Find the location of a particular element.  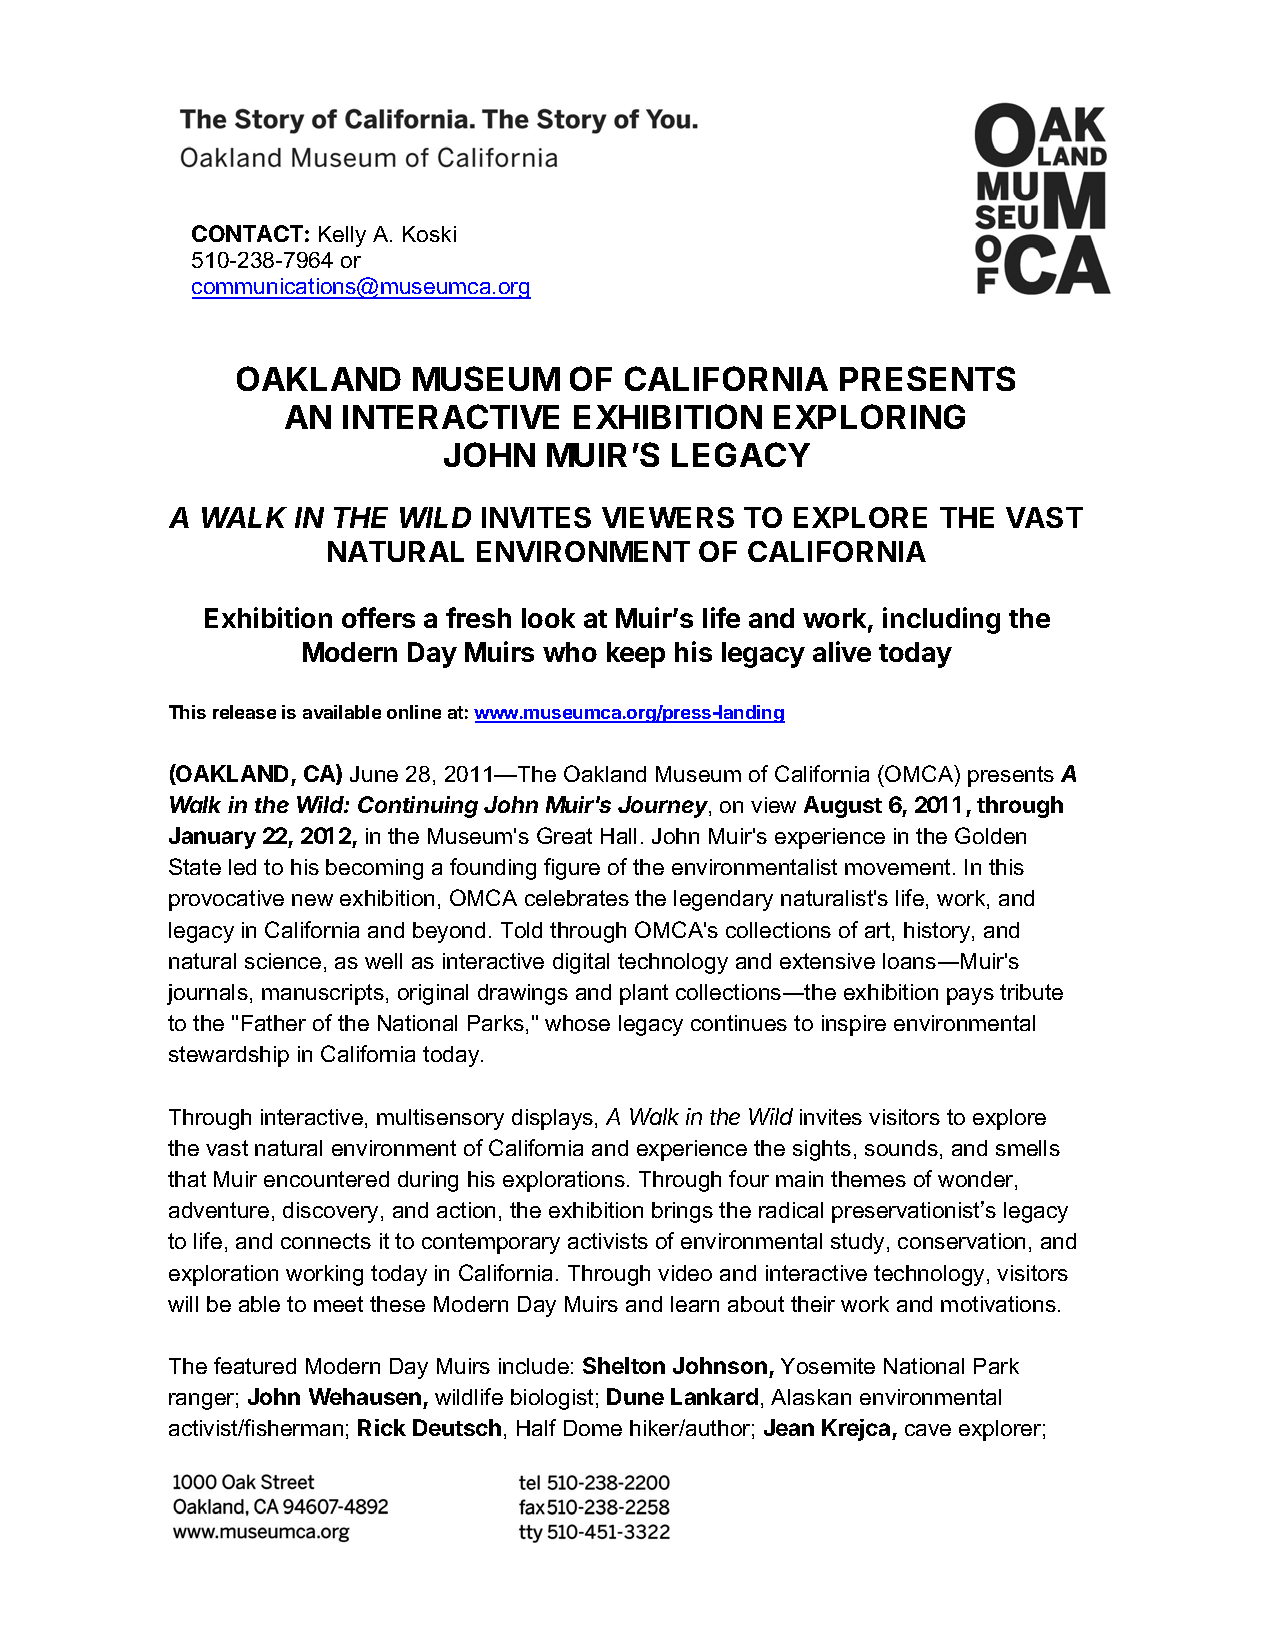

alive is located at coordinates (842, 651).
